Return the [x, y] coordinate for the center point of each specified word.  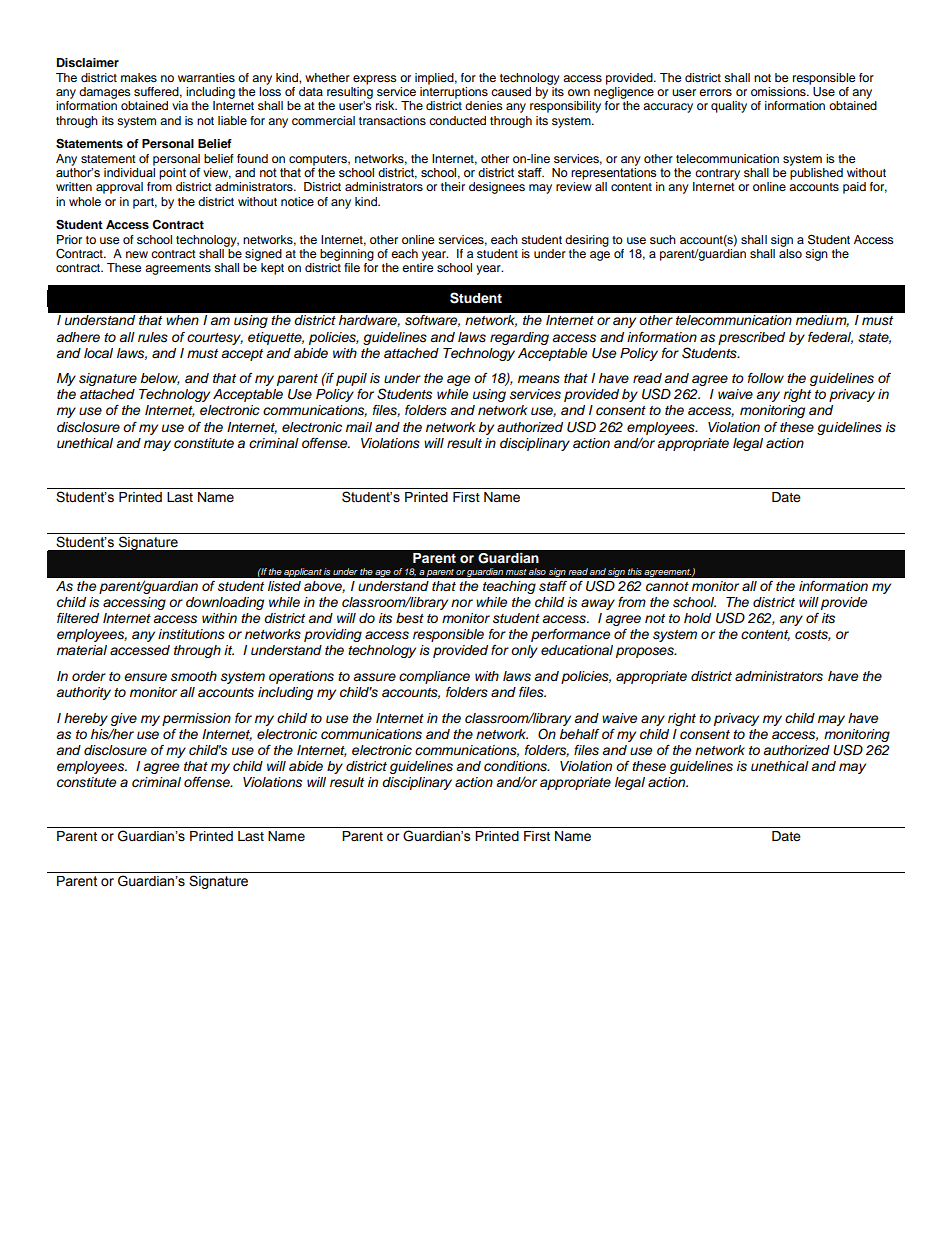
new [137, 254]
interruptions [454, 93]
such [663, 239]
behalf [579, 734]
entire [418, 267]
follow [766, 378]
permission [196, 719]
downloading [225, 603]
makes [139, 77]
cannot [667, 586]
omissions [779, 91]
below [160, 379]
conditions [517, 766]
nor [462, 603]
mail [359, 427]
